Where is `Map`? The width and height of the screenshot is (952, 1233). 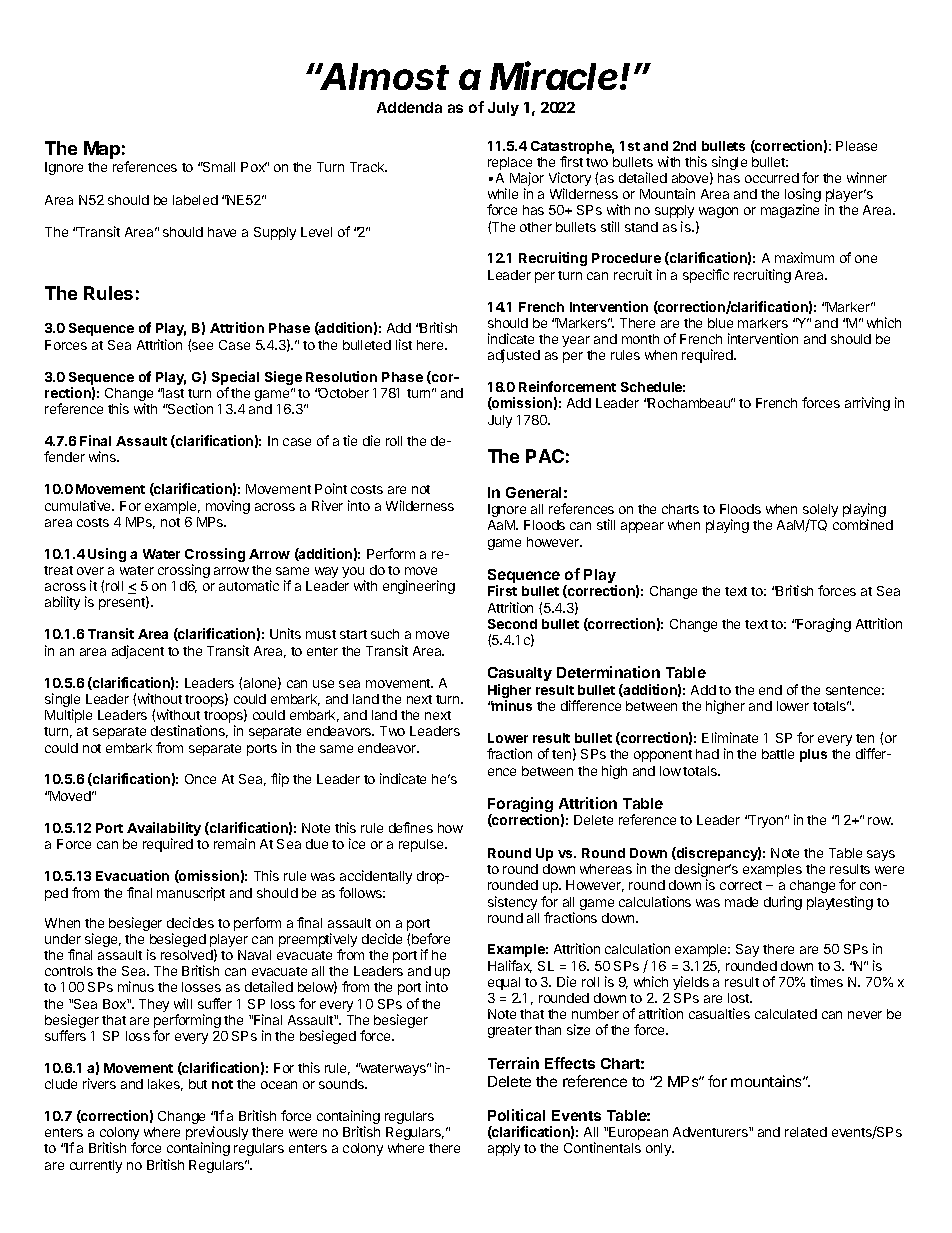
Map is located at coordinates (102, 150).
